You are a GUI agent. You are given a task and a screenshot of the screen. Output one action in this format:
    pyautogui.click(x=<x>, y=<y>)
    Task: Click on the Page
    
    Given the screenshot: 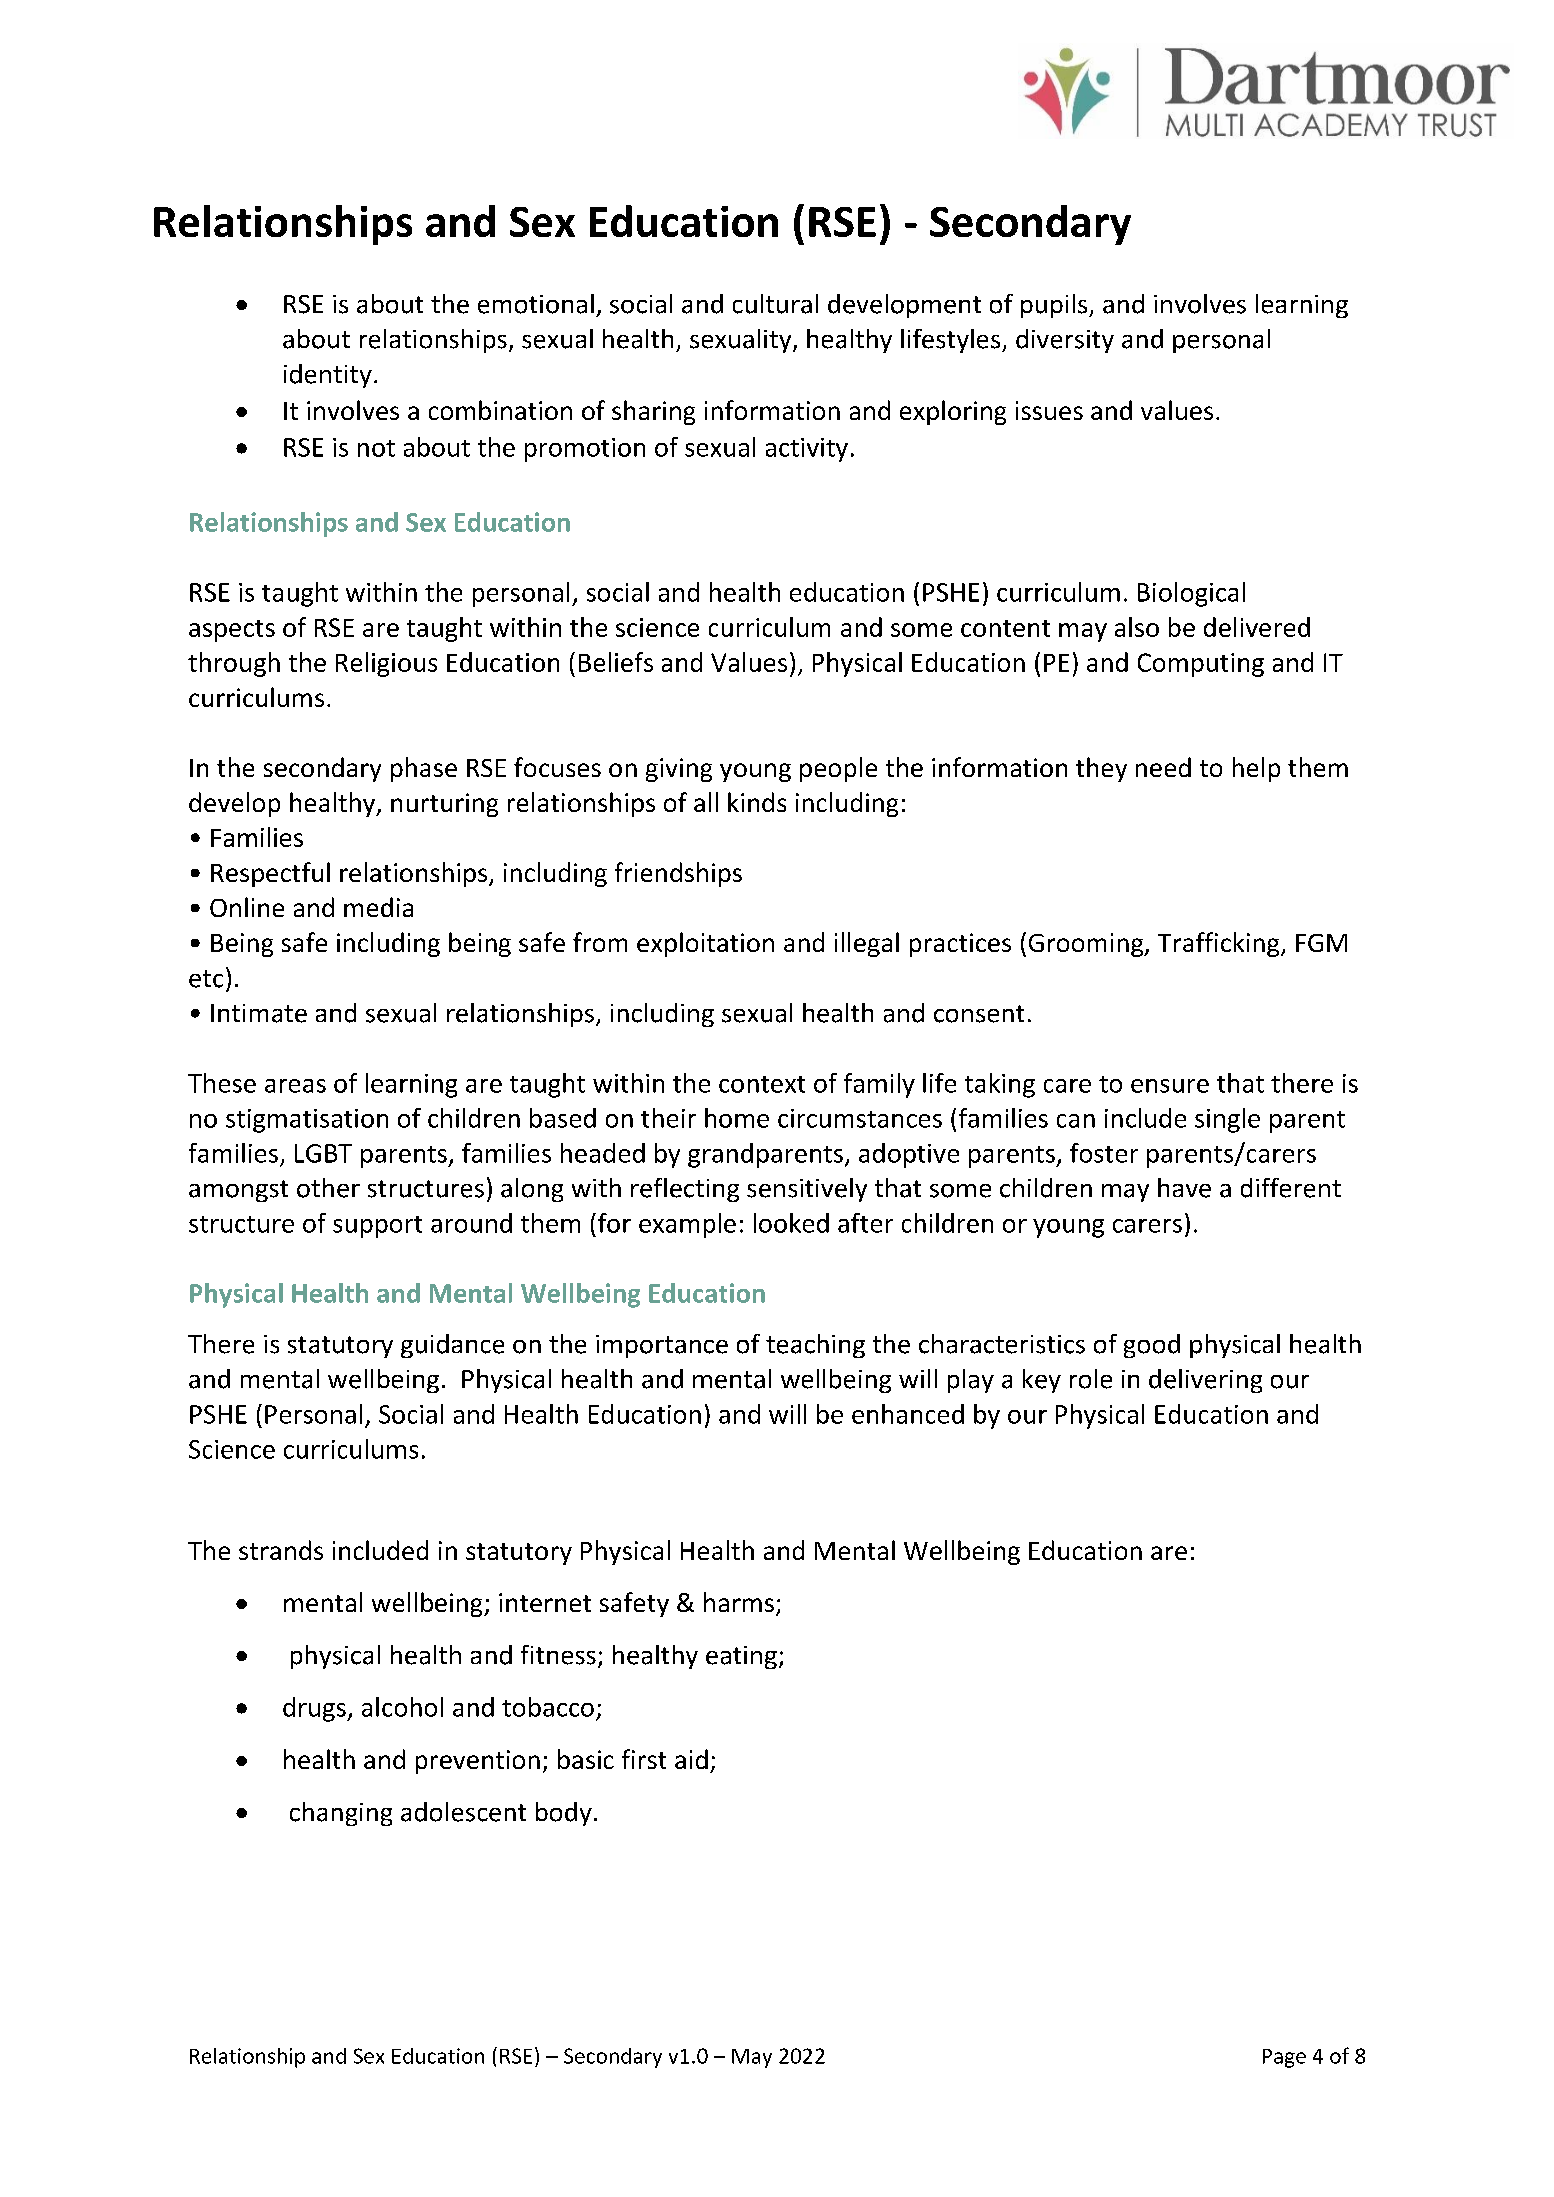 What is the action you would take?
    pyautogui.click(x=1284, y=2058)
